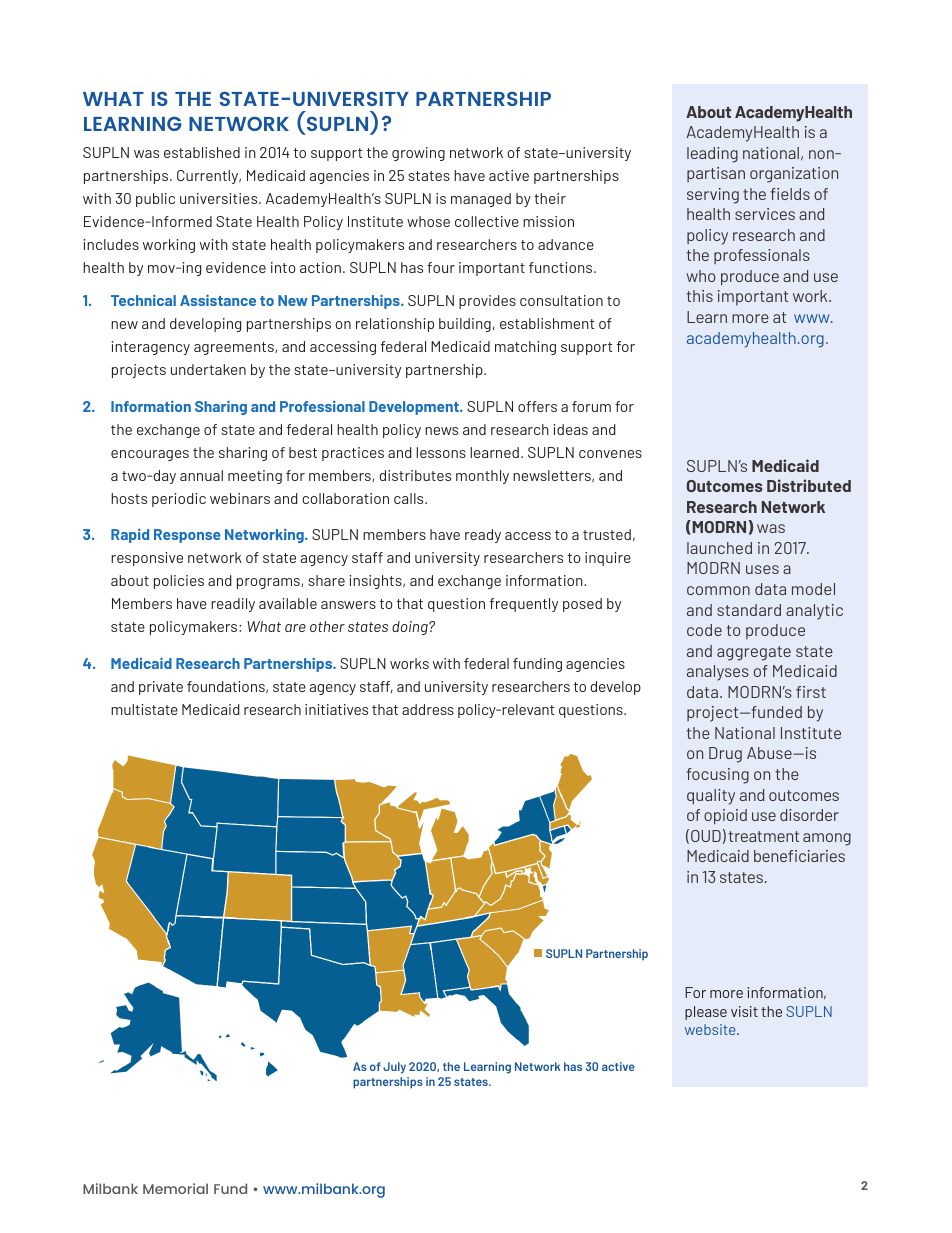 The image size is (952, 1233). What do you see at coordinates (175, 1188) in the screenshot?
I see `Memorial` at bounding box center [175, 1188].
